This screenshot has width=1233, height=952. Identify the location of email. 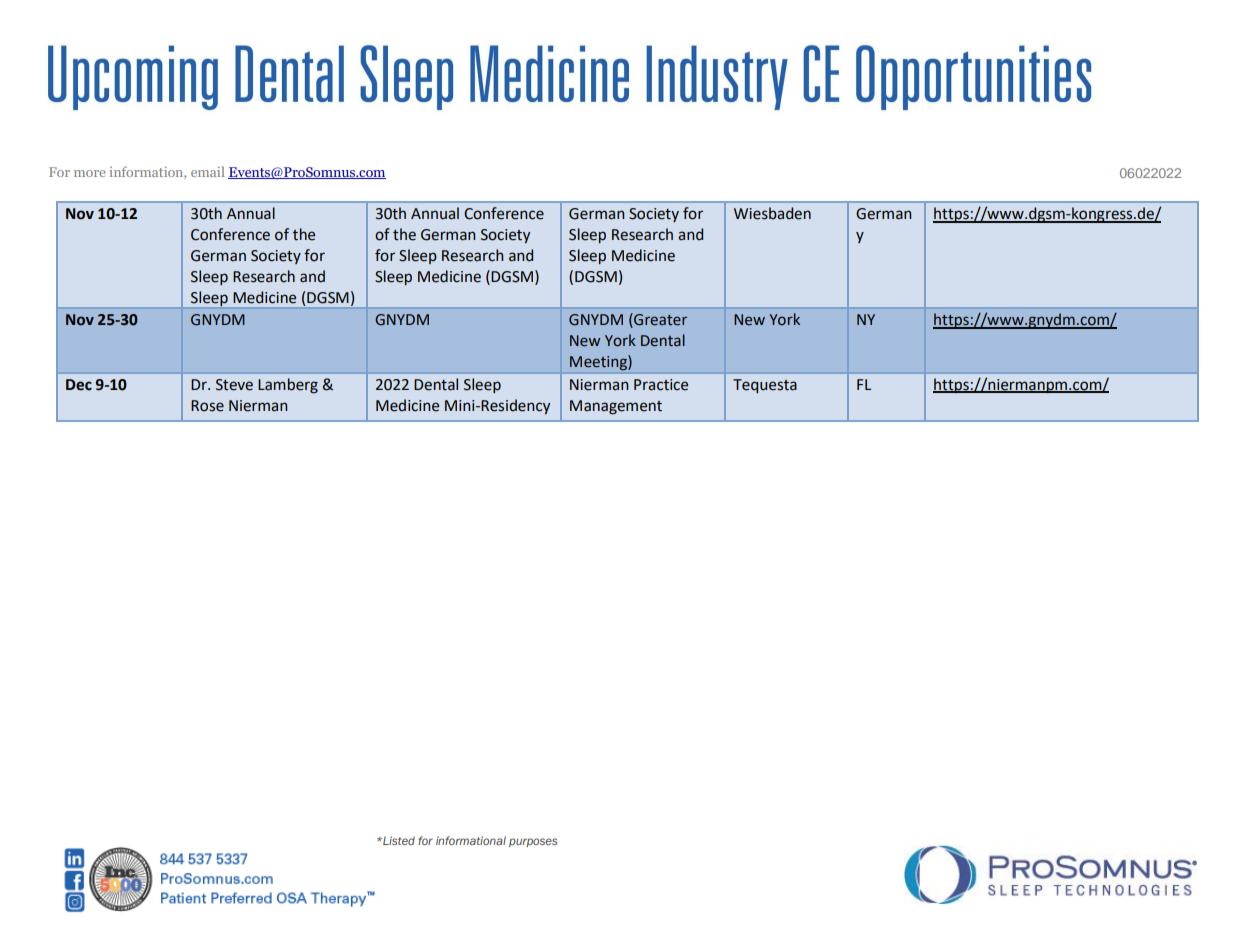
(208, 171).
